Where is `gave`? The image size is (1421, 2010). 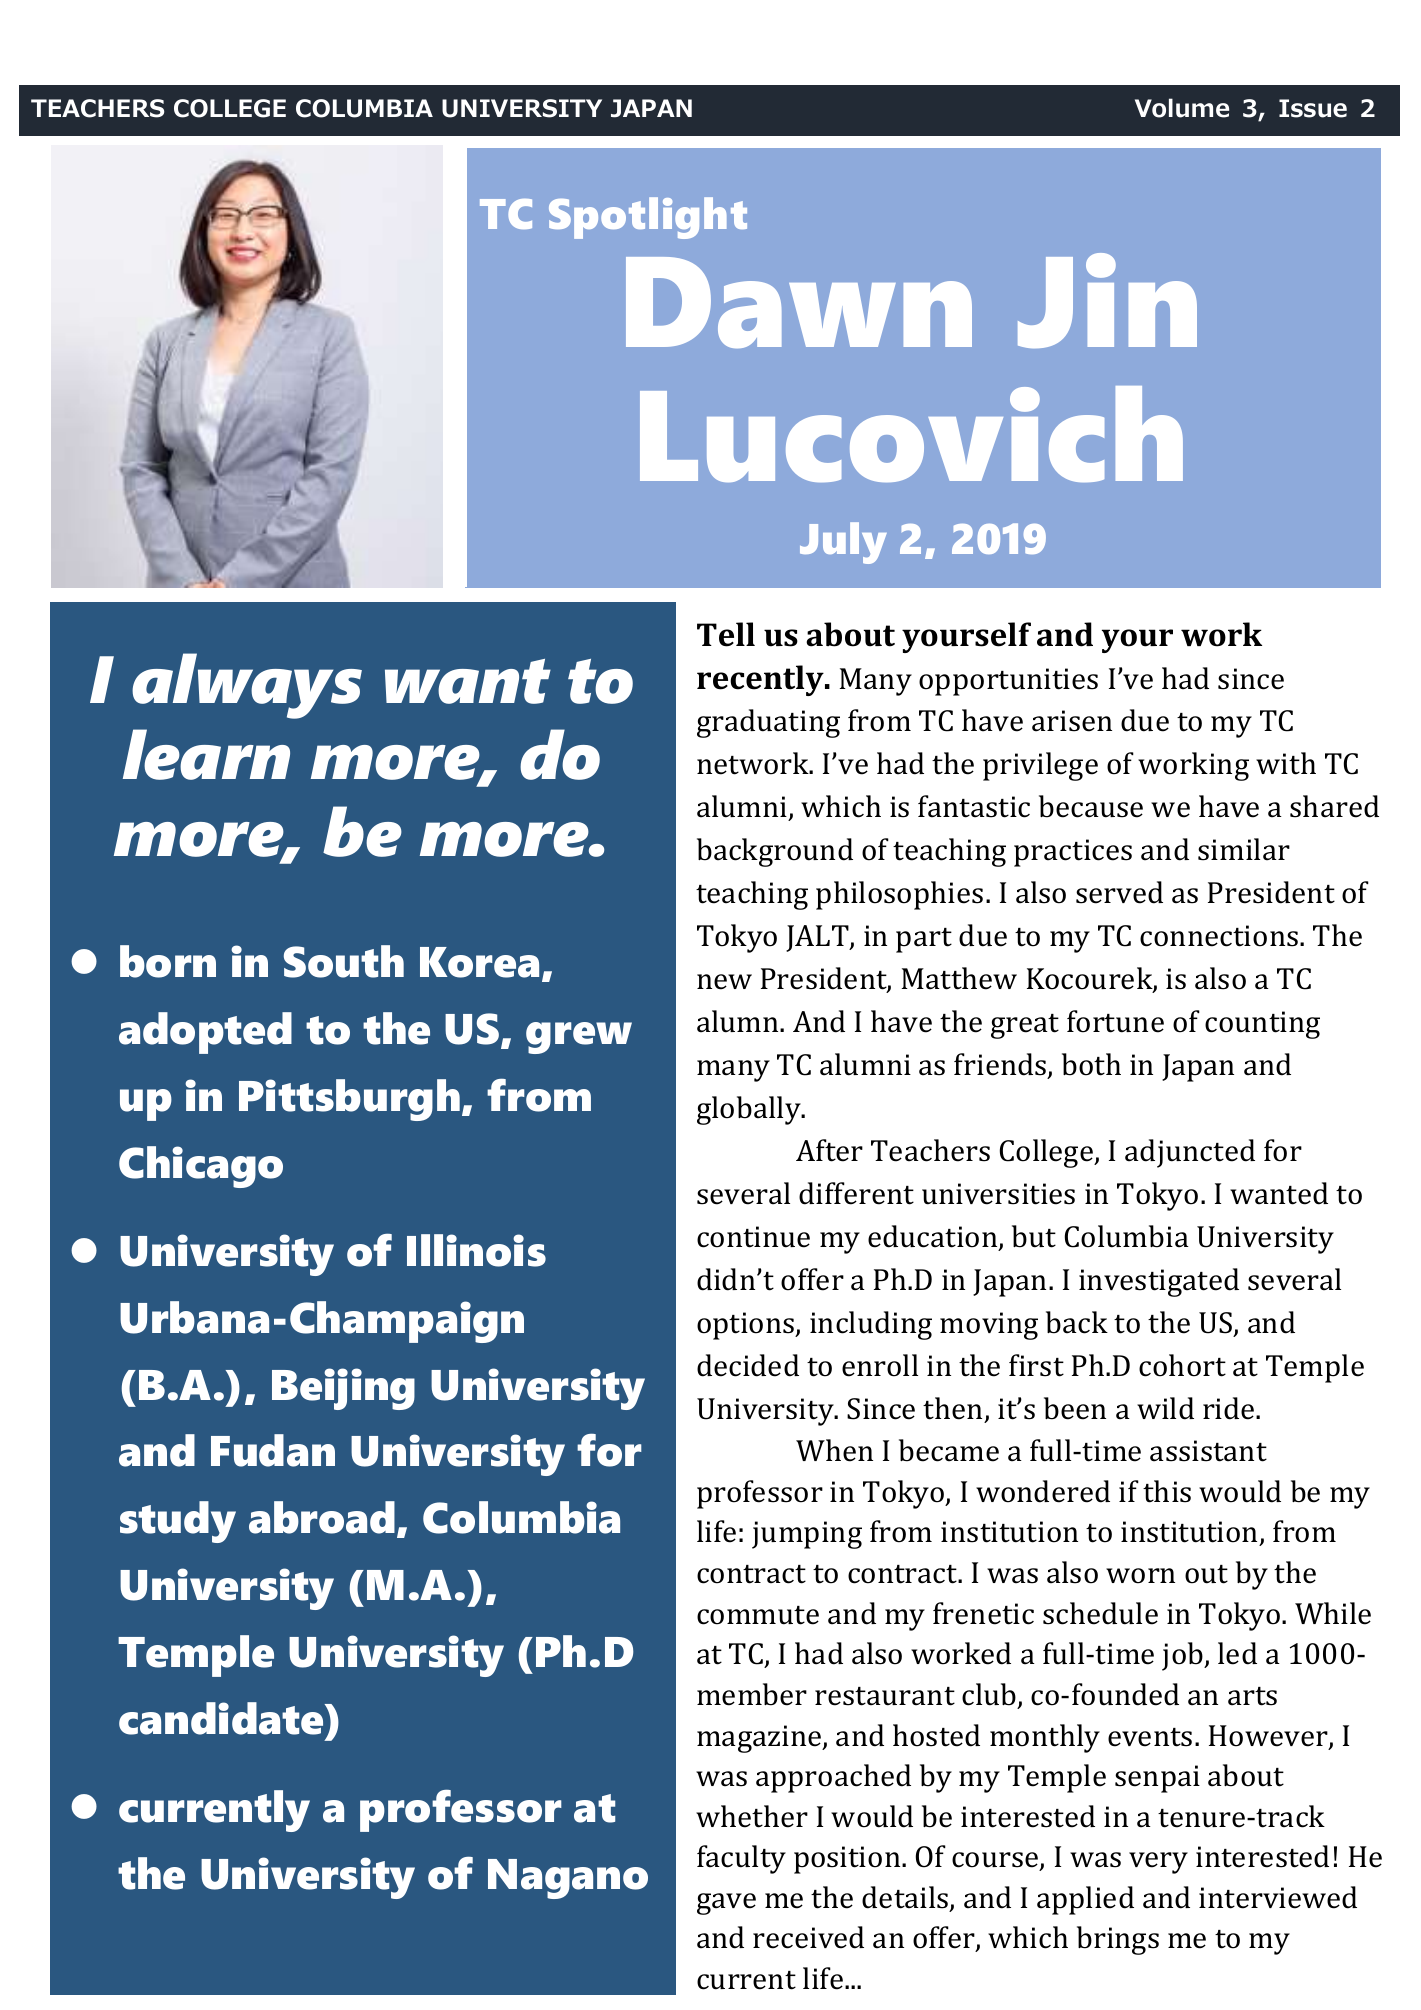 gave is located at coordinates (726, 1904).
